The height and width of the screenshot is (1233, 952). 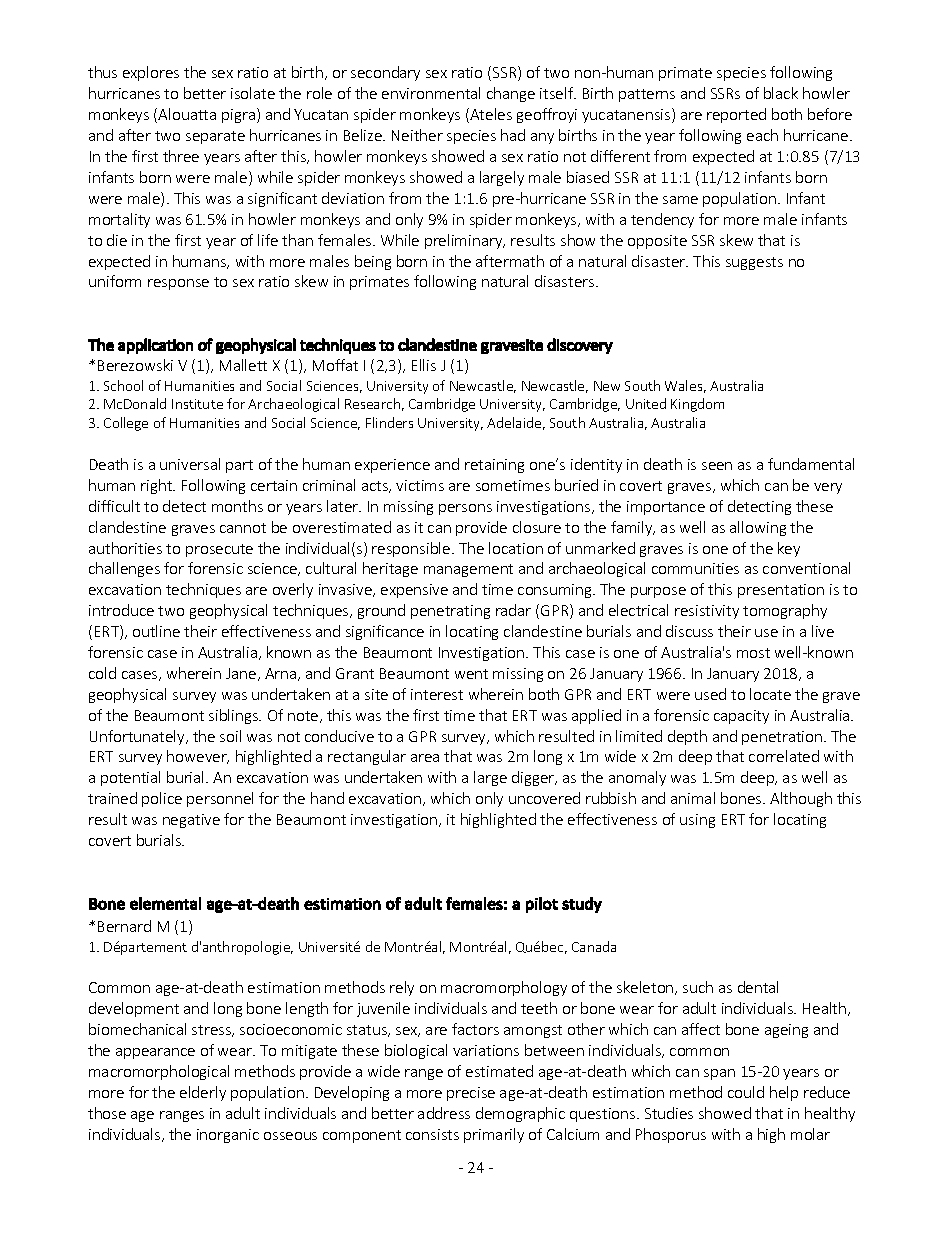 I want to click on application, so click(x=155, y=346).
